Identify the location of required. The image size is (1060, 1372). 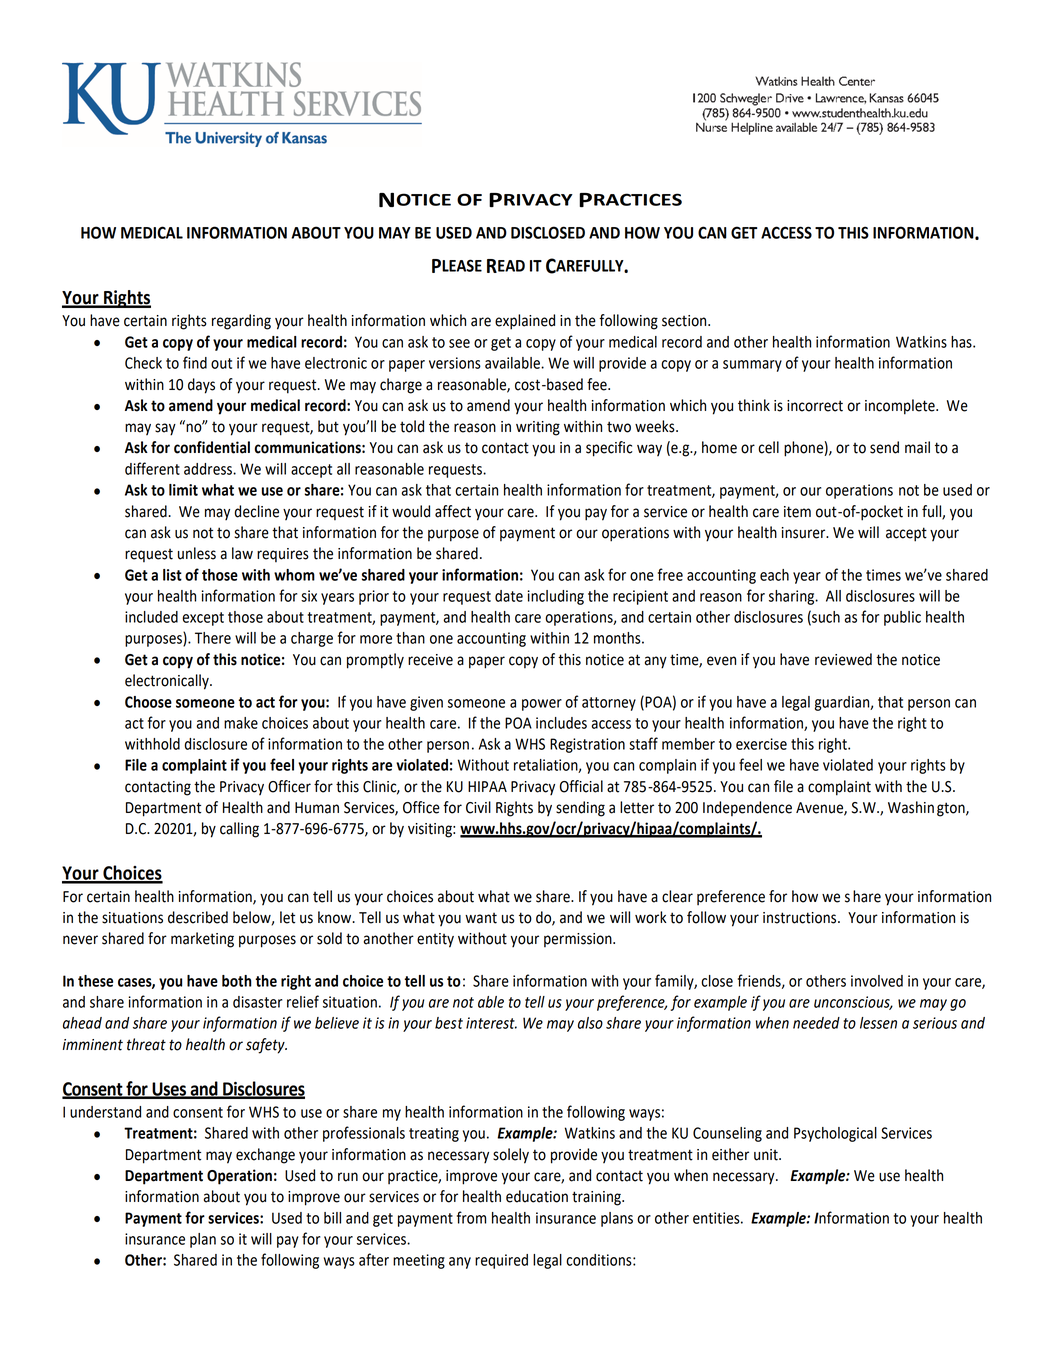
(501, 1261).
